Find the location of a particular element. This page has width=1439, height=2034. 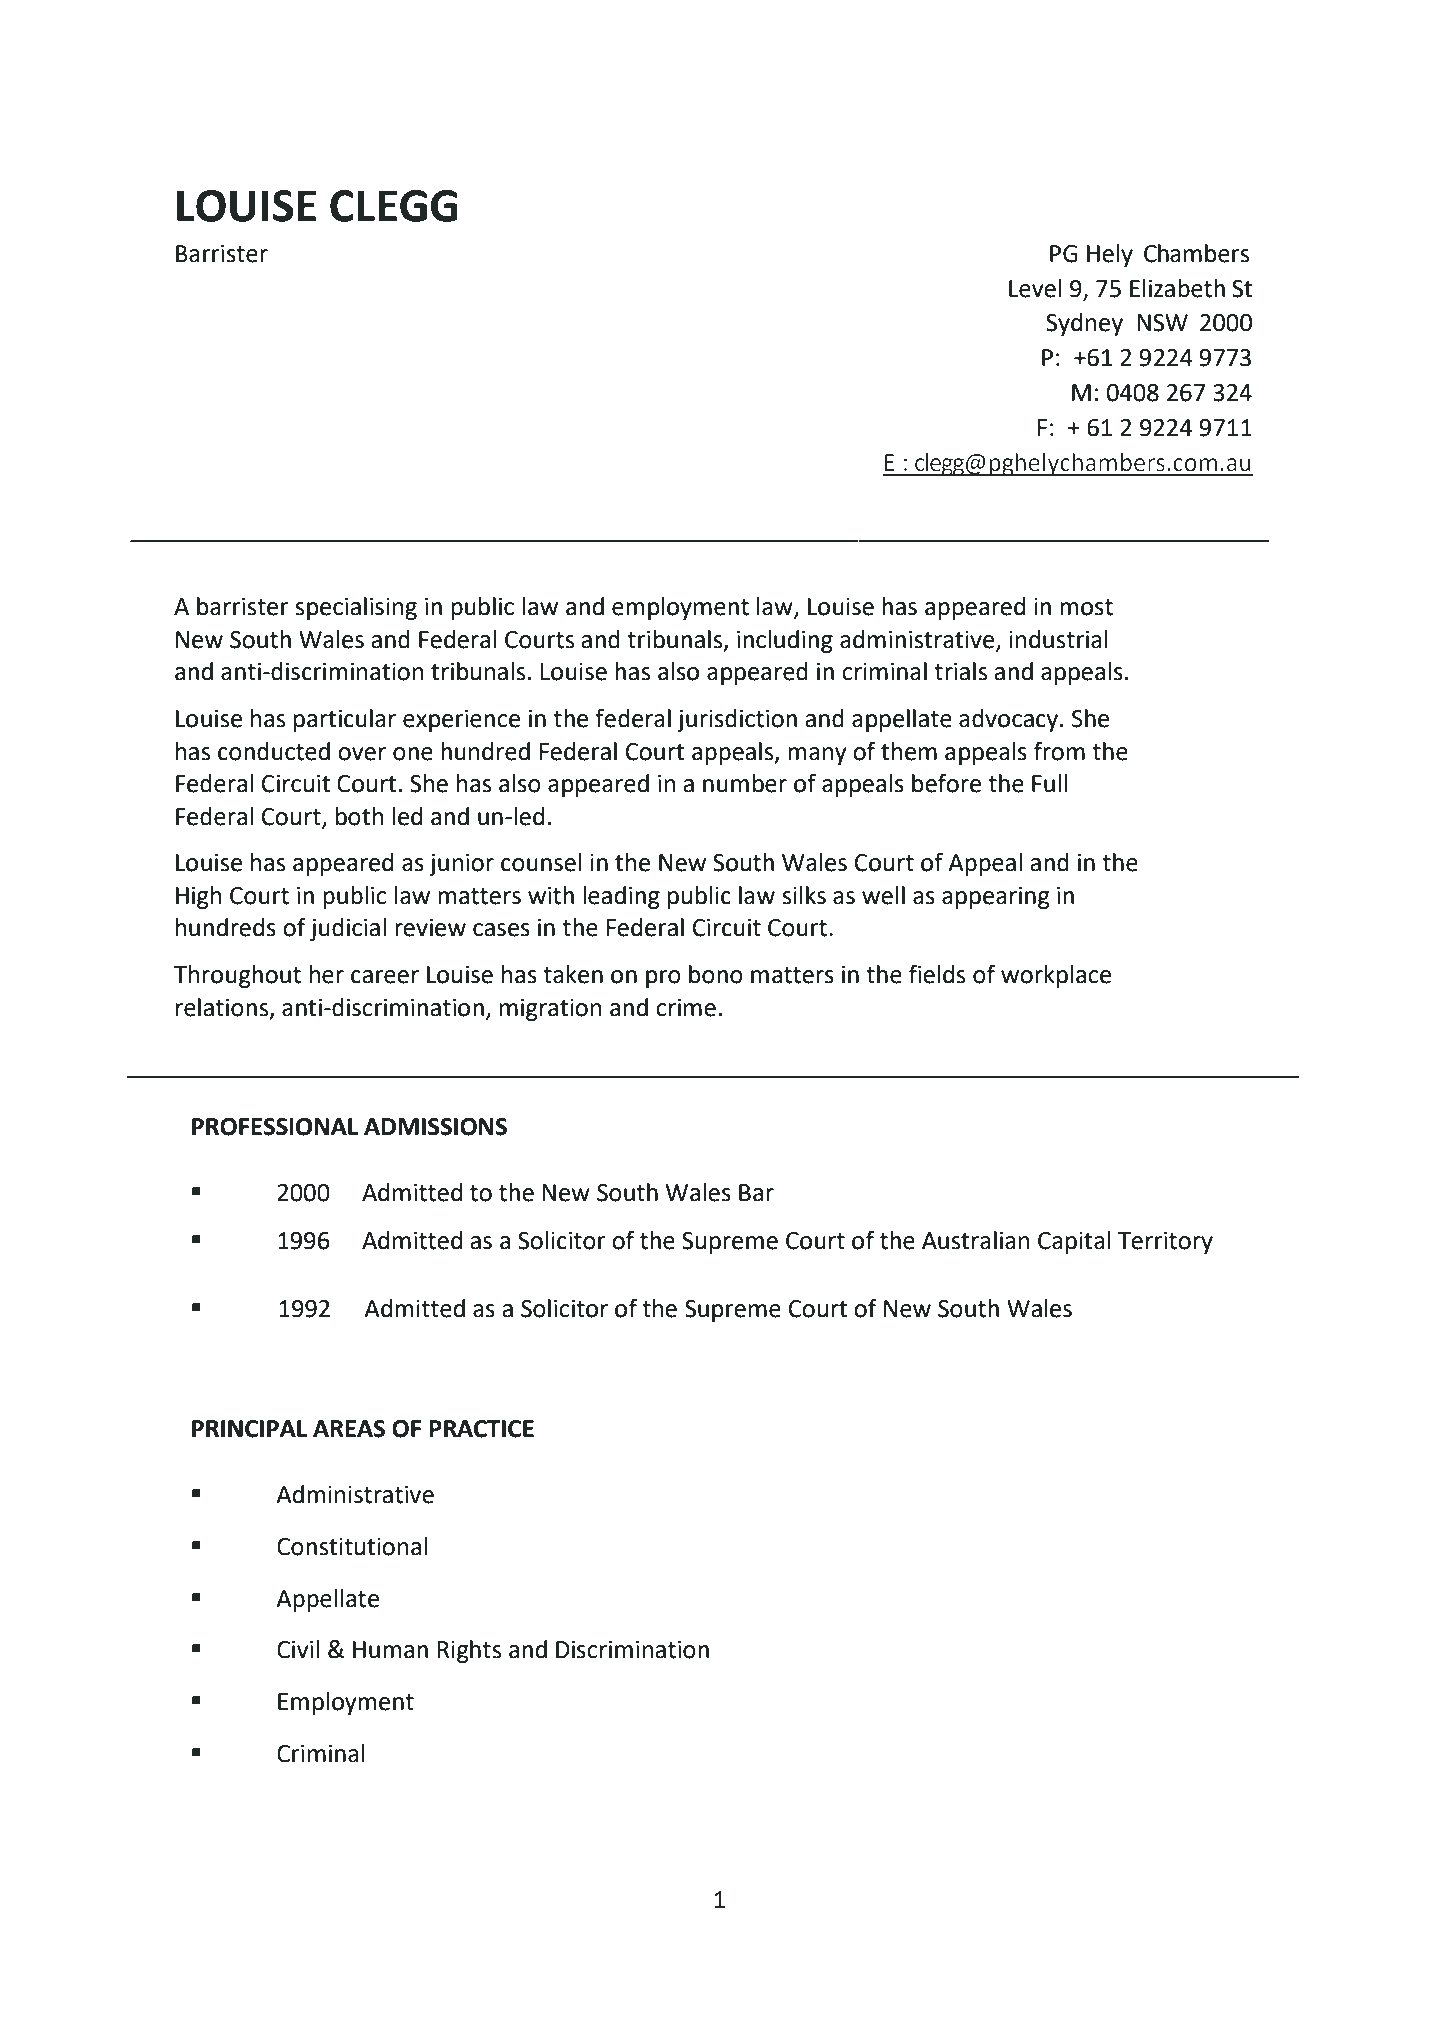

specialising is located at coordinates (356, 608).
